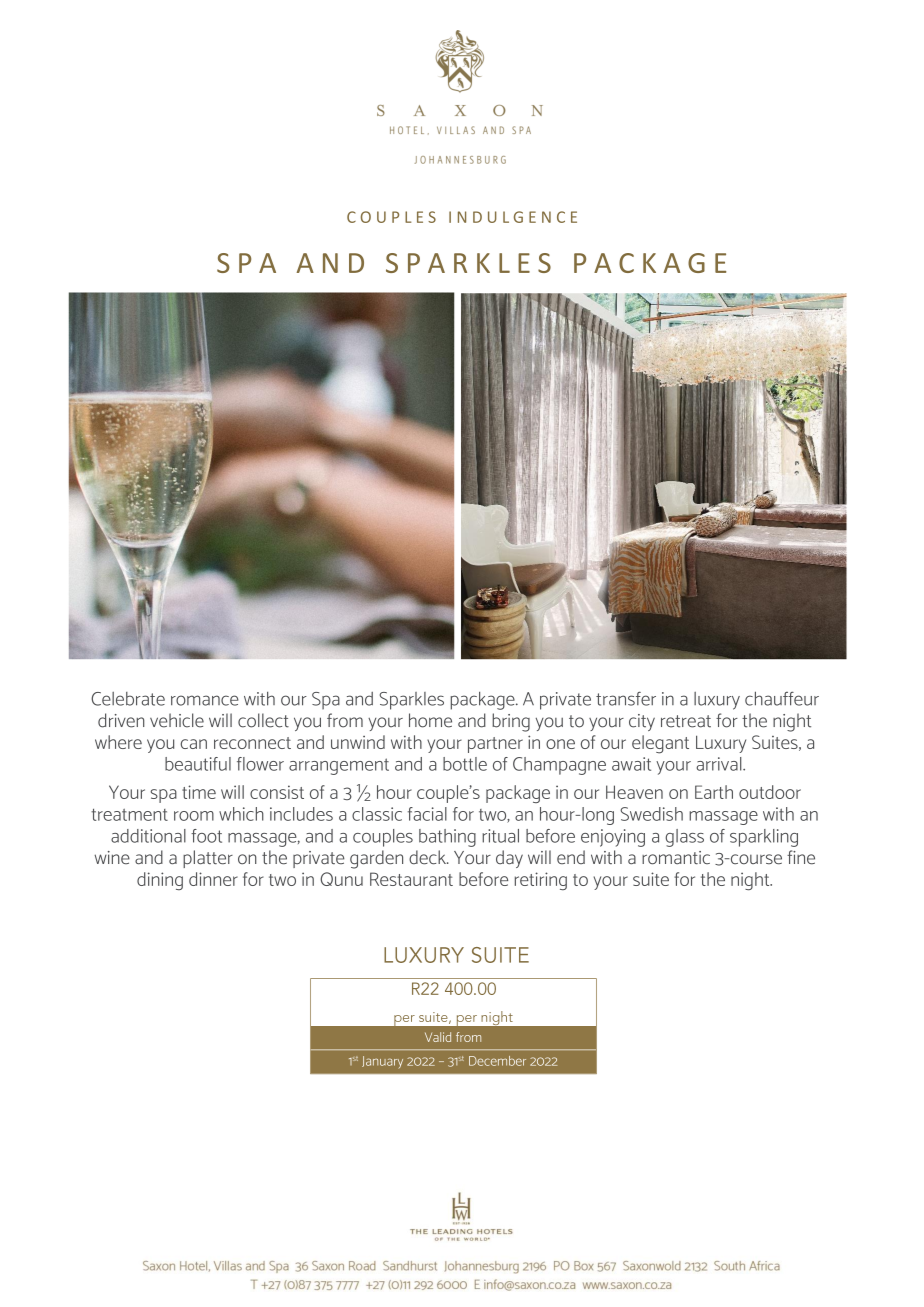  What do you see at coordinates (205, 700) in the document?
I see `romance` at bounding box center [205, 700].
